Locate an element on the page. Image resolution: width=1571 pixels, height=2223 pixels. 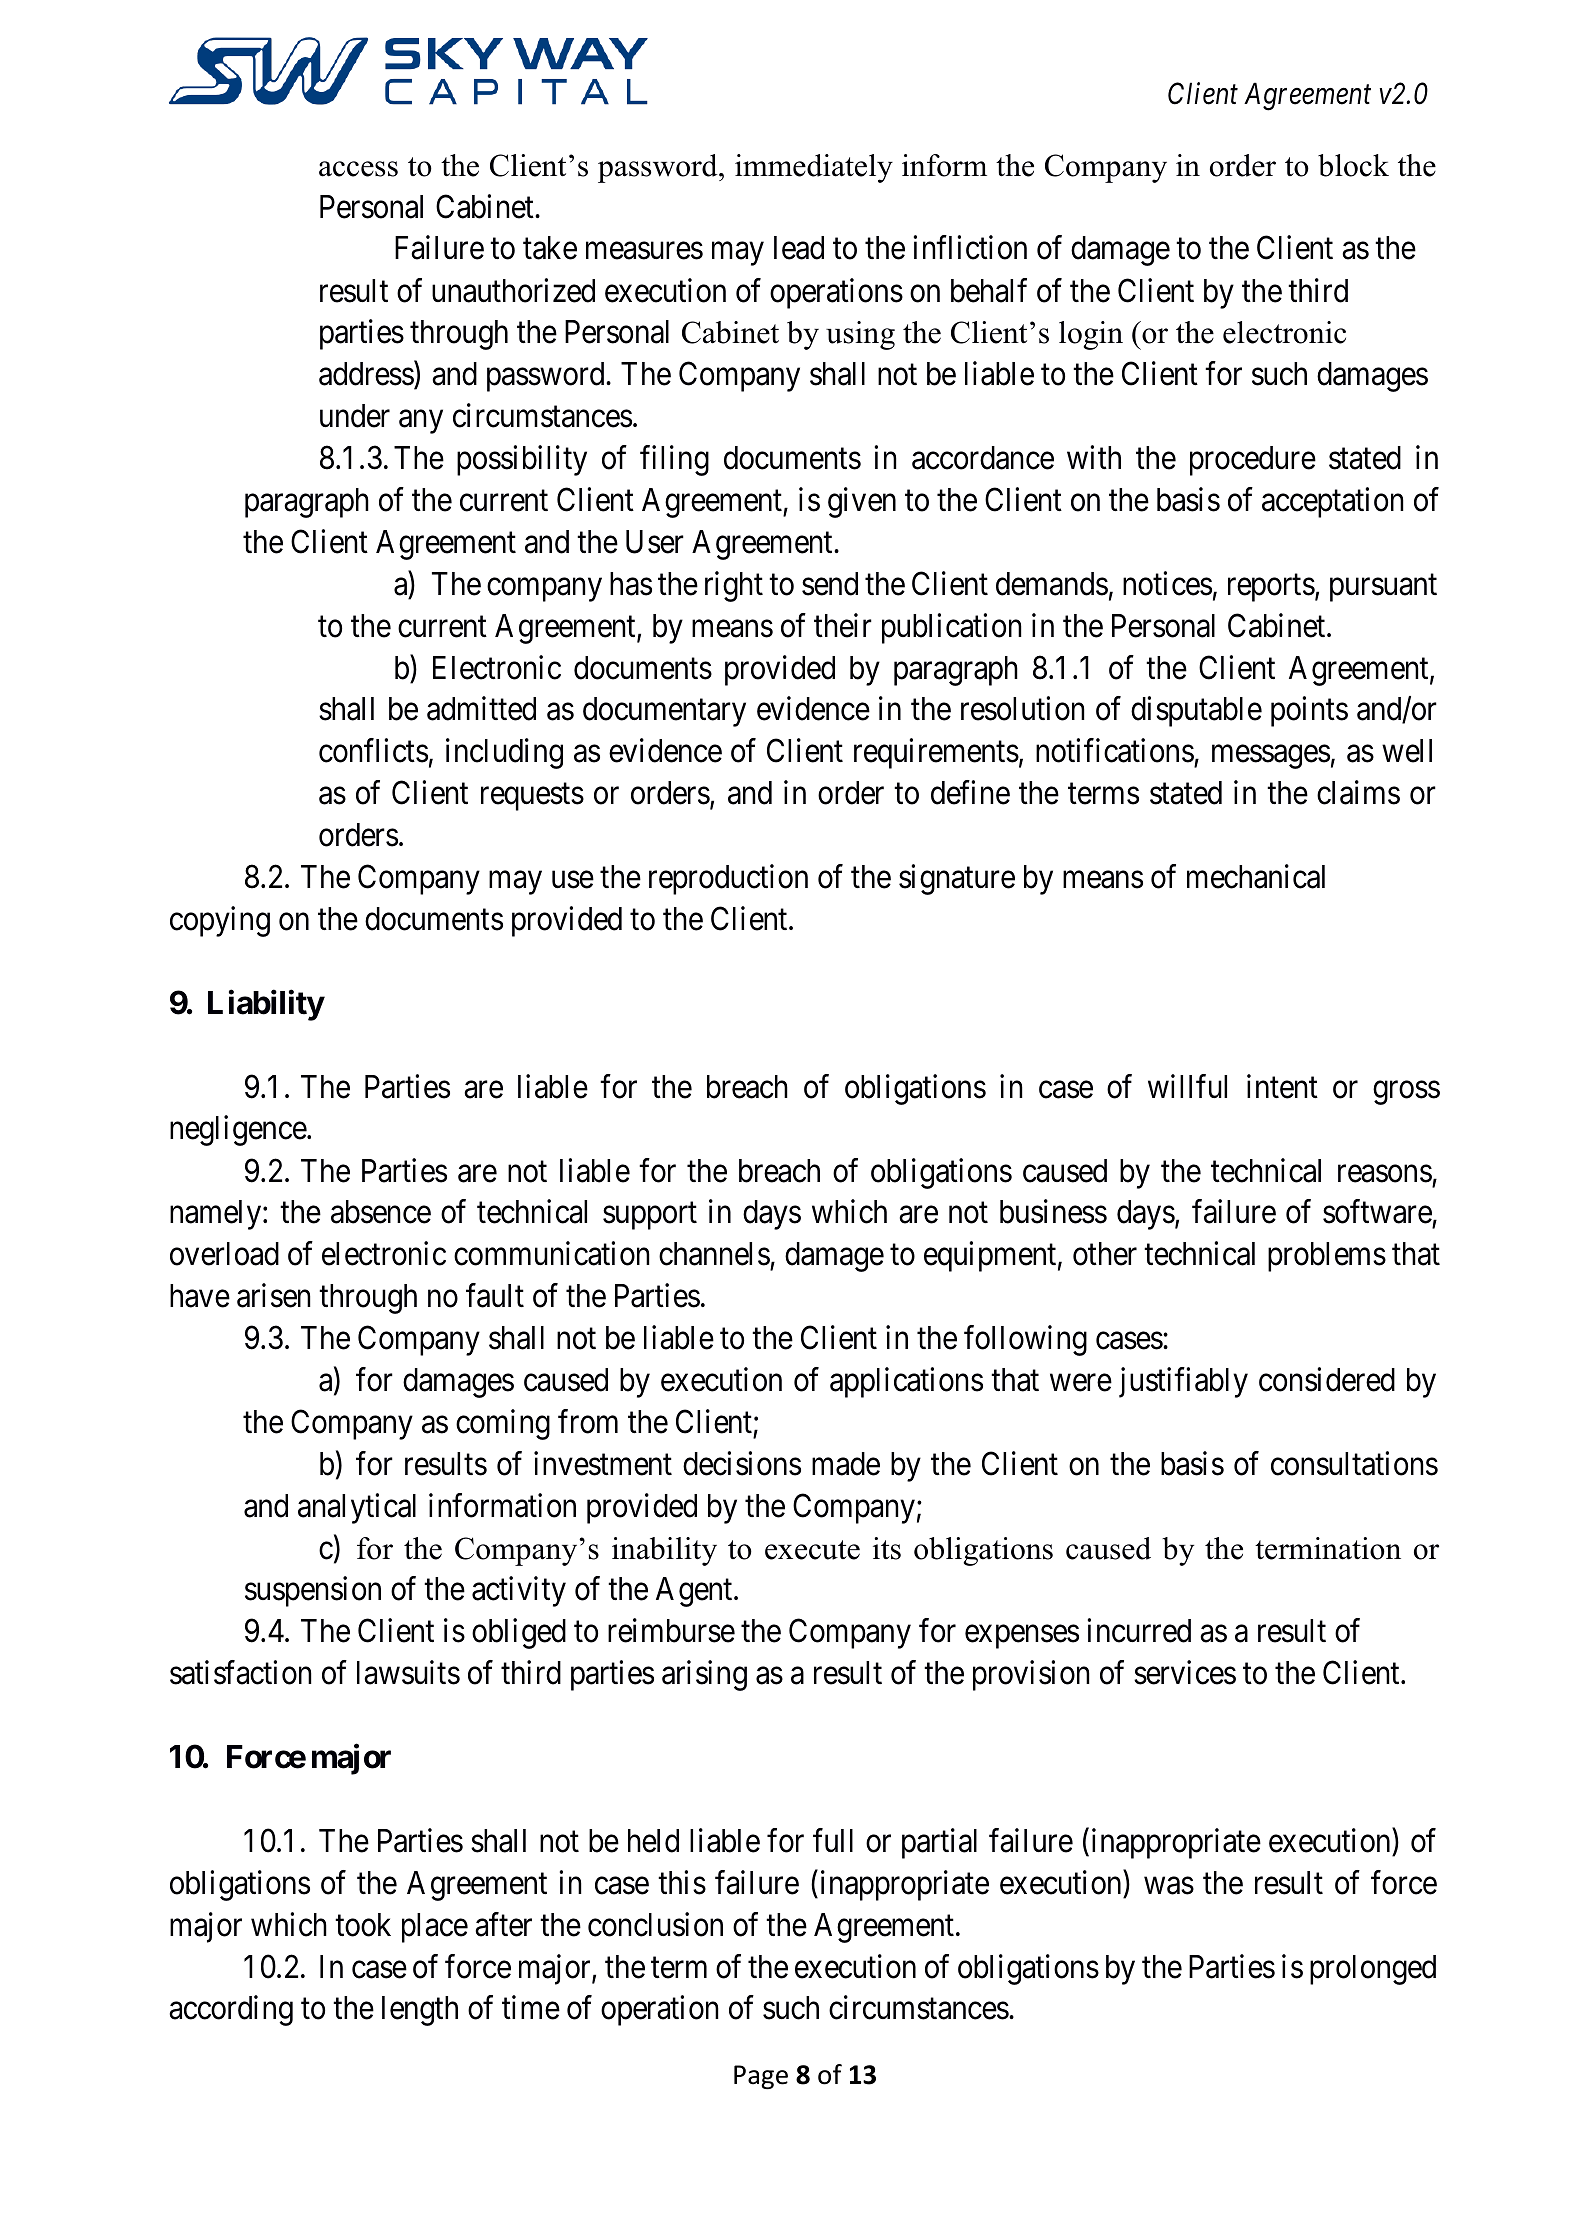
analytical is located at coordinates (357, 1508).
